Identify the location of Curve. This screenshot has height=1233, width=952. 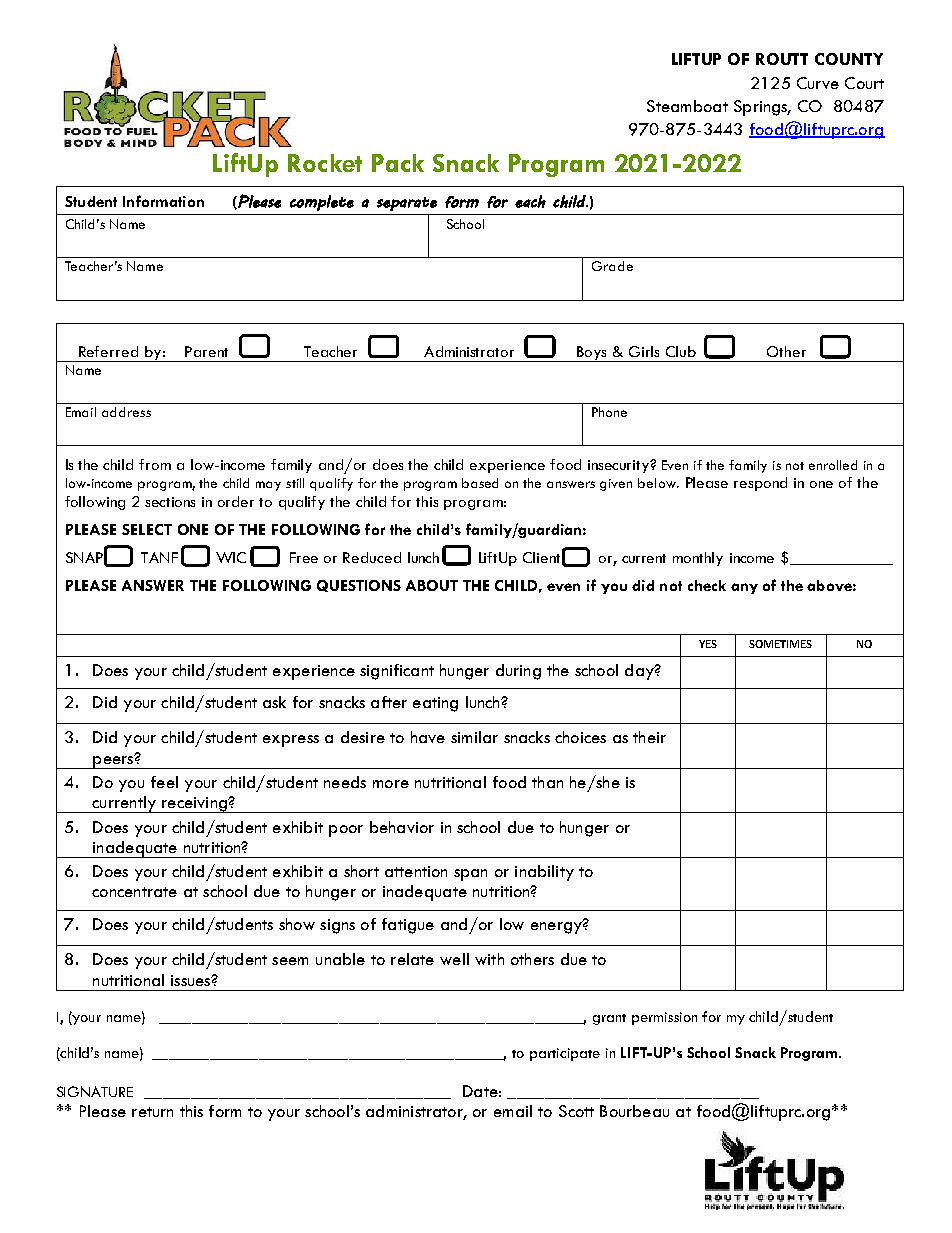
(818, 83).
